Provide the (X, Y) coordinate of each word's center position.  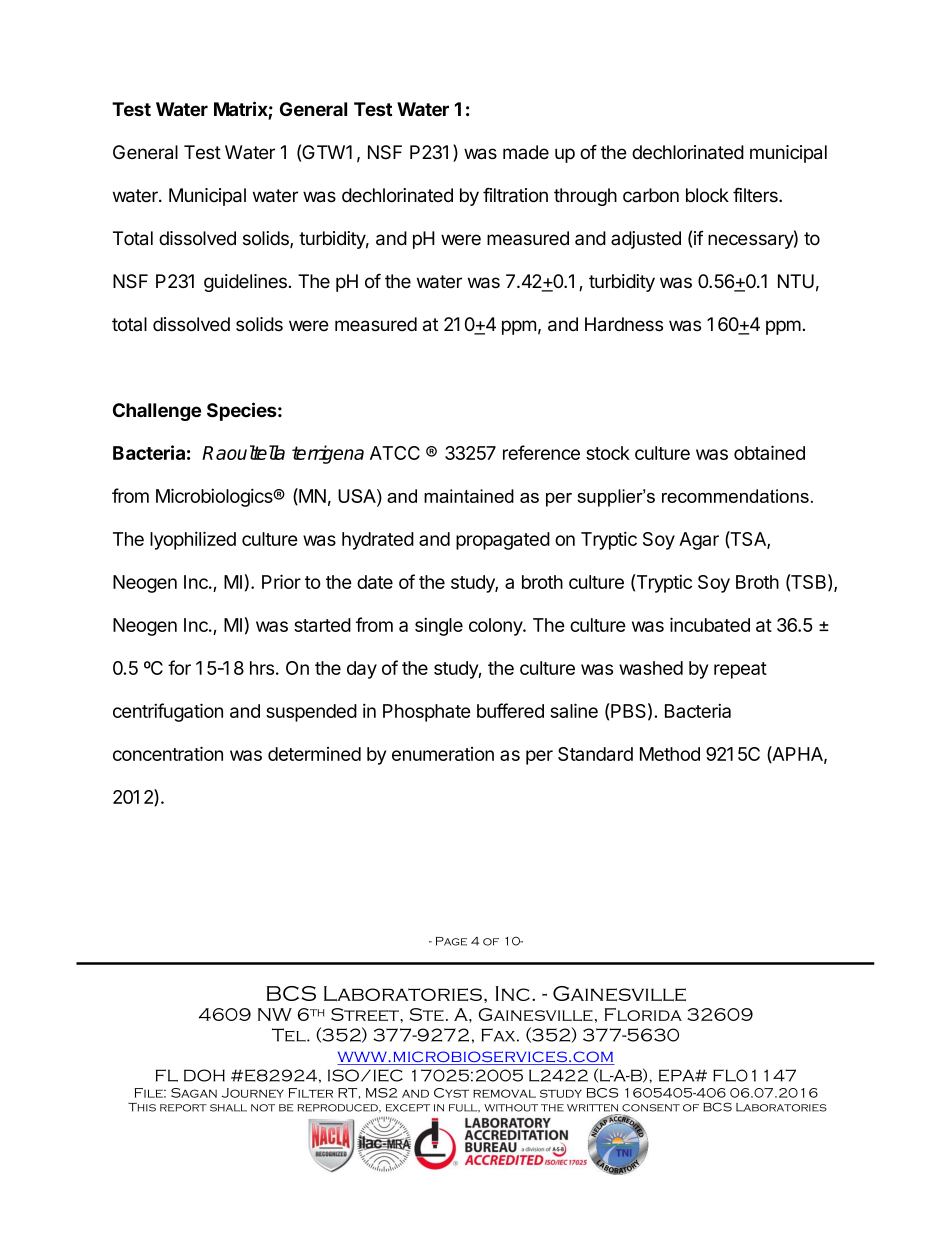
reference (541, 452)
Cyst (451, 1093)
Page (451, 941)
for (179, 667)
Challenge (157, 412)
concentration (168, 753)
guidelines (245, 283)
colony (496, 627)
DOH (204, 1075)
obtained (769, 452)
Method (670, 754)
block (707, 195)
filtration (515, 195)
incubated (710, 624)
